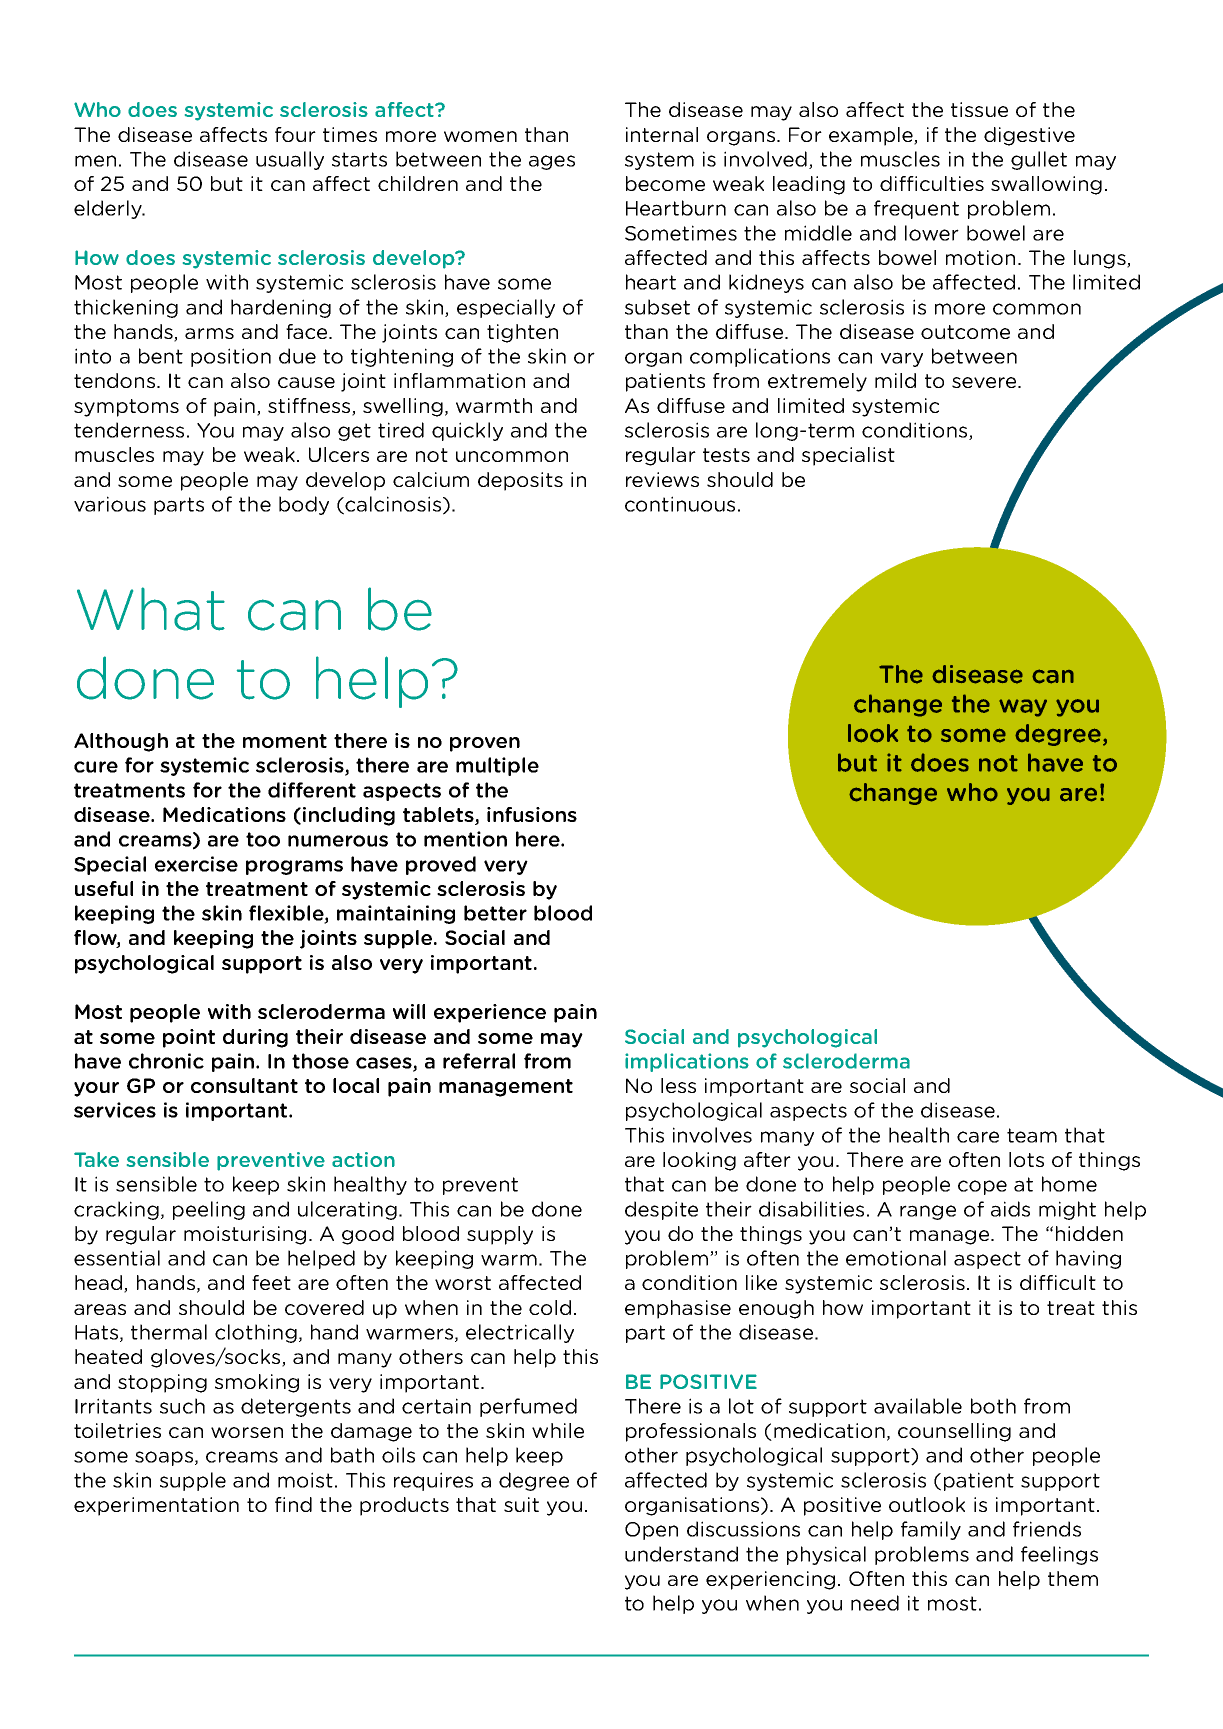 This screenshot has height=1729, width=1223. Describe the element at coordinates (1023, 708) in the screenshot. I see `way` at that location.
